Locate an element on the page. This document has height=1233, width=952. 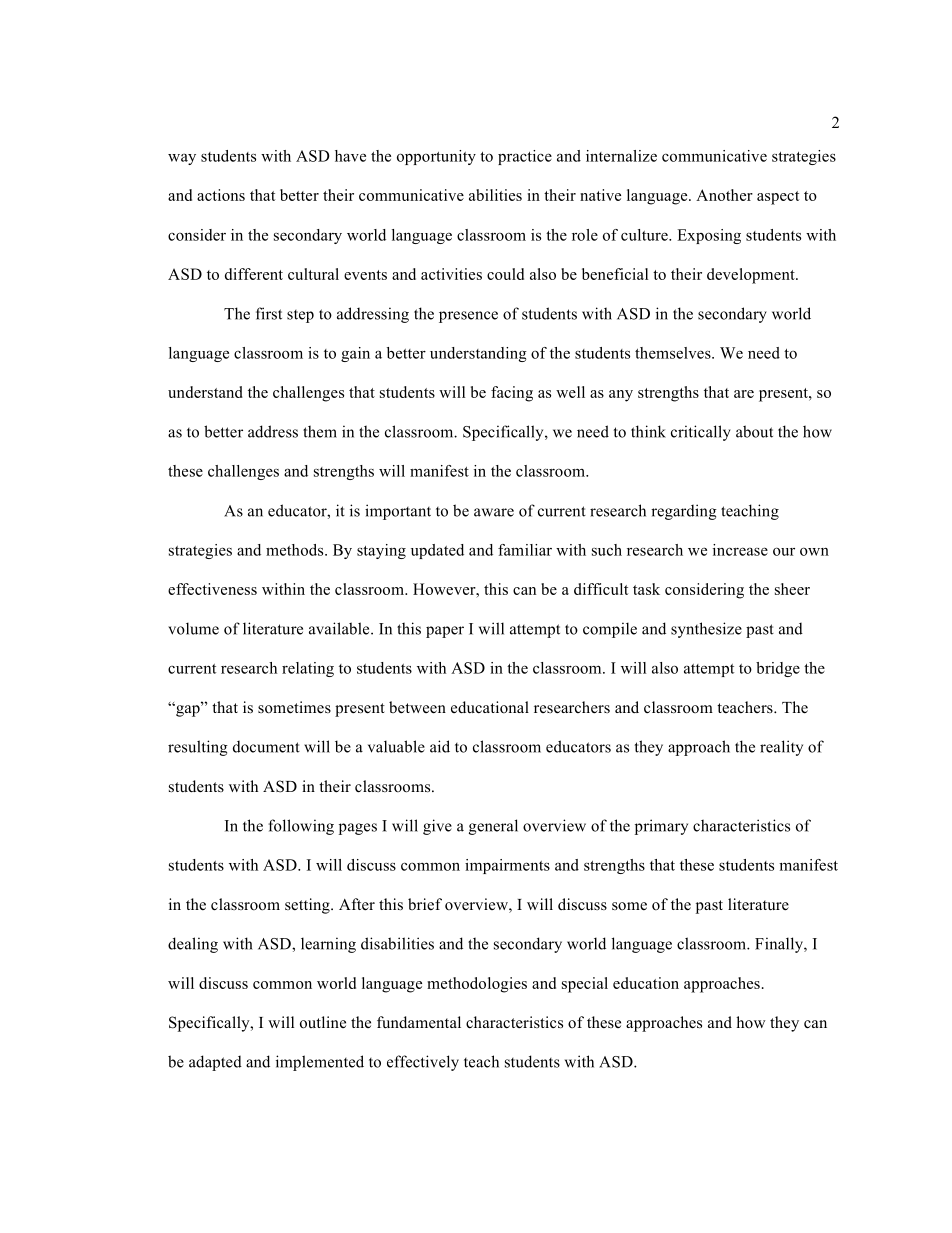
development is located at coordinates (752, 276).
